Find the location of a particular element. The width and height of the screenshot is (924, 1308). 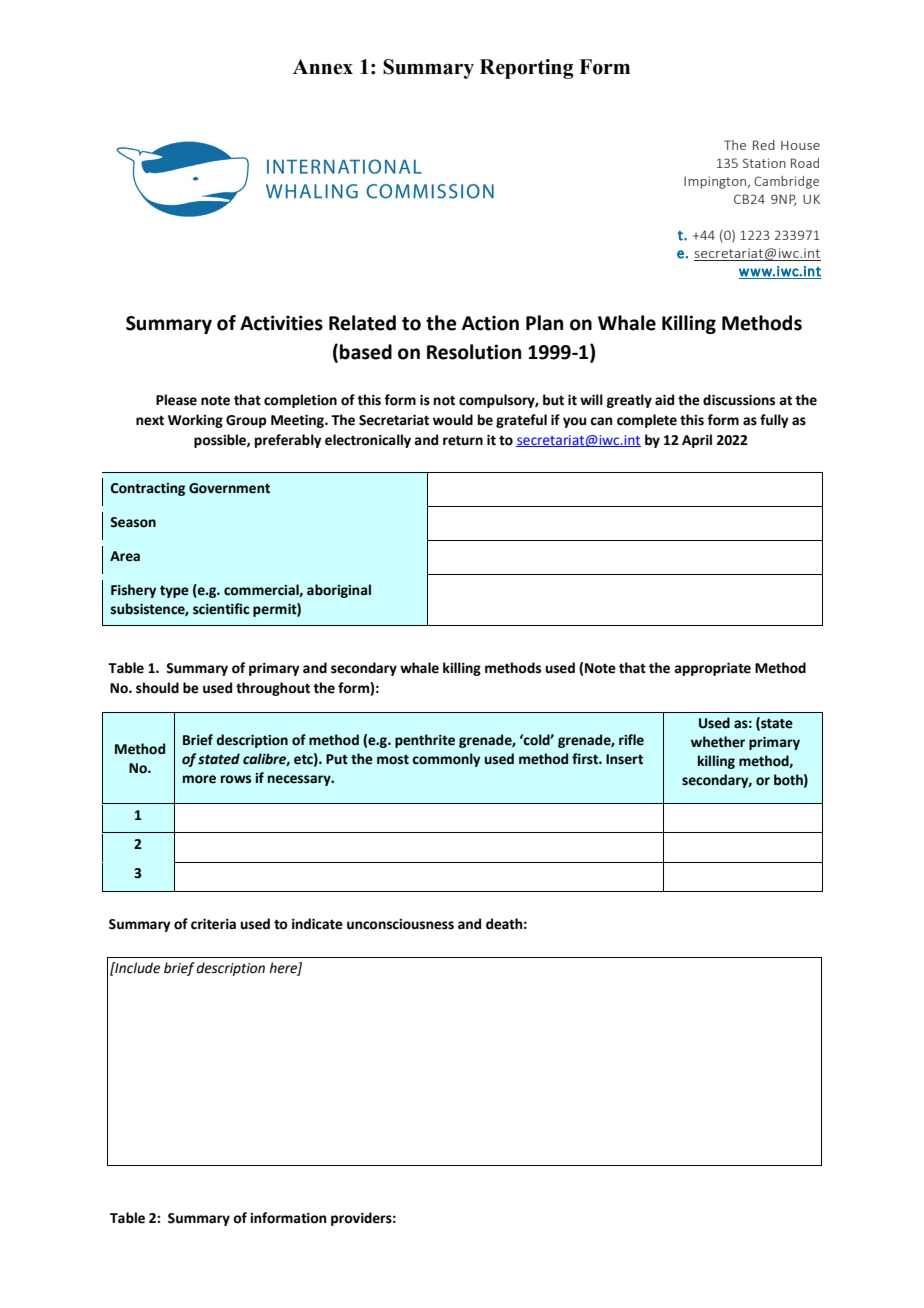

discussions is located at coordinates (739, 400).
